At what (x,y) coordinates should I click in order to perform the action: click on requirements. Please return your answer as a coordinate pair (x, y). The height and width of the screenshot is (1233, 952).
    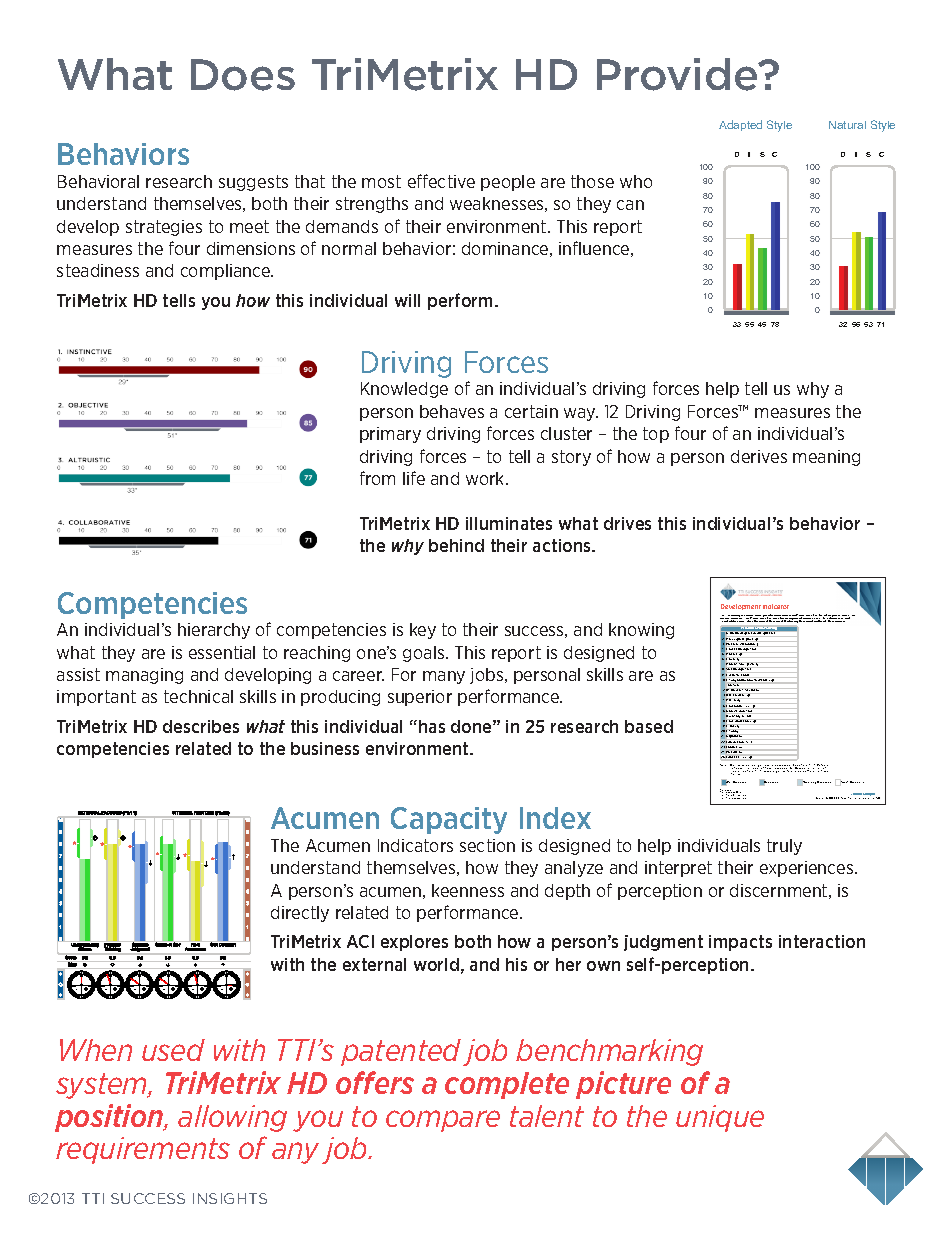
    Looking at the image, I should click on (143, 1150).
